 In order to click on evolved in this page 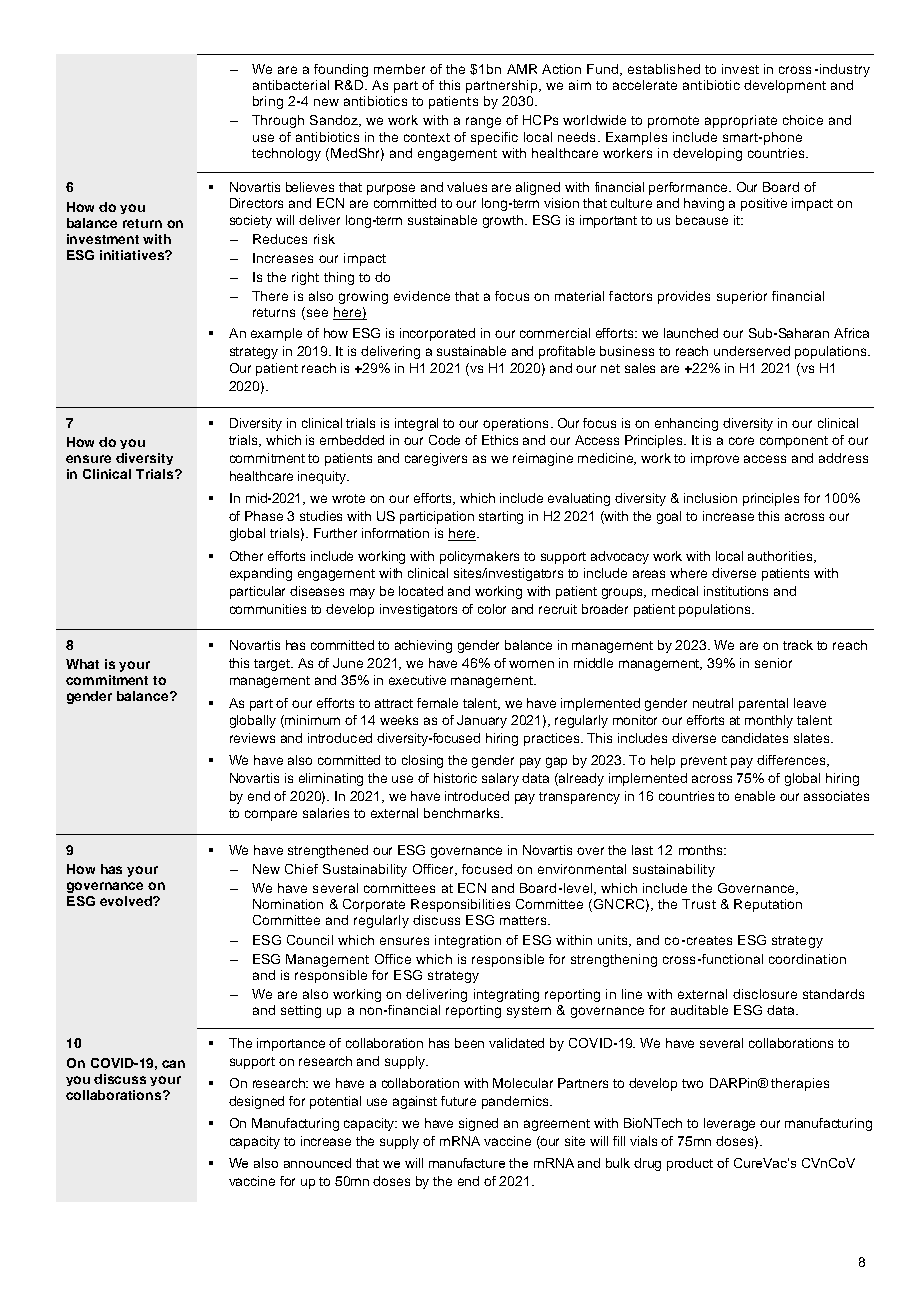, I will do `click(127, 901)`.
